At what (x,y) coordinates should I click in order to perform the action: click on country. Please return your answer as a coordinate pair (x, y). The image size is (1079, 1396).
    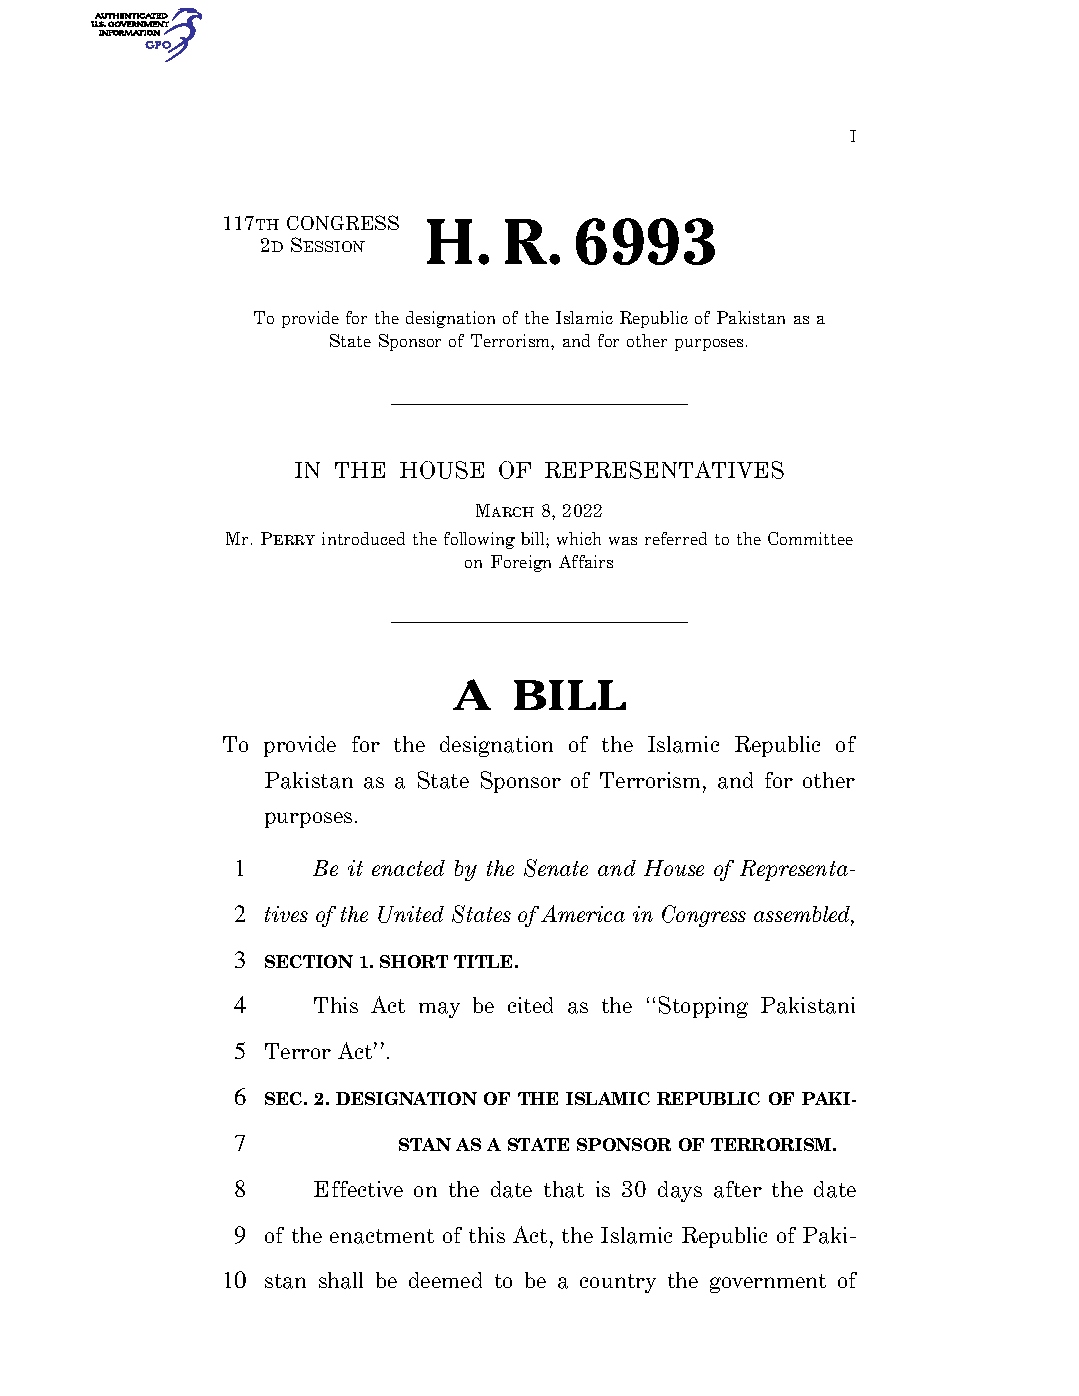
    Looking at the image, I should click on (618, 1283).
